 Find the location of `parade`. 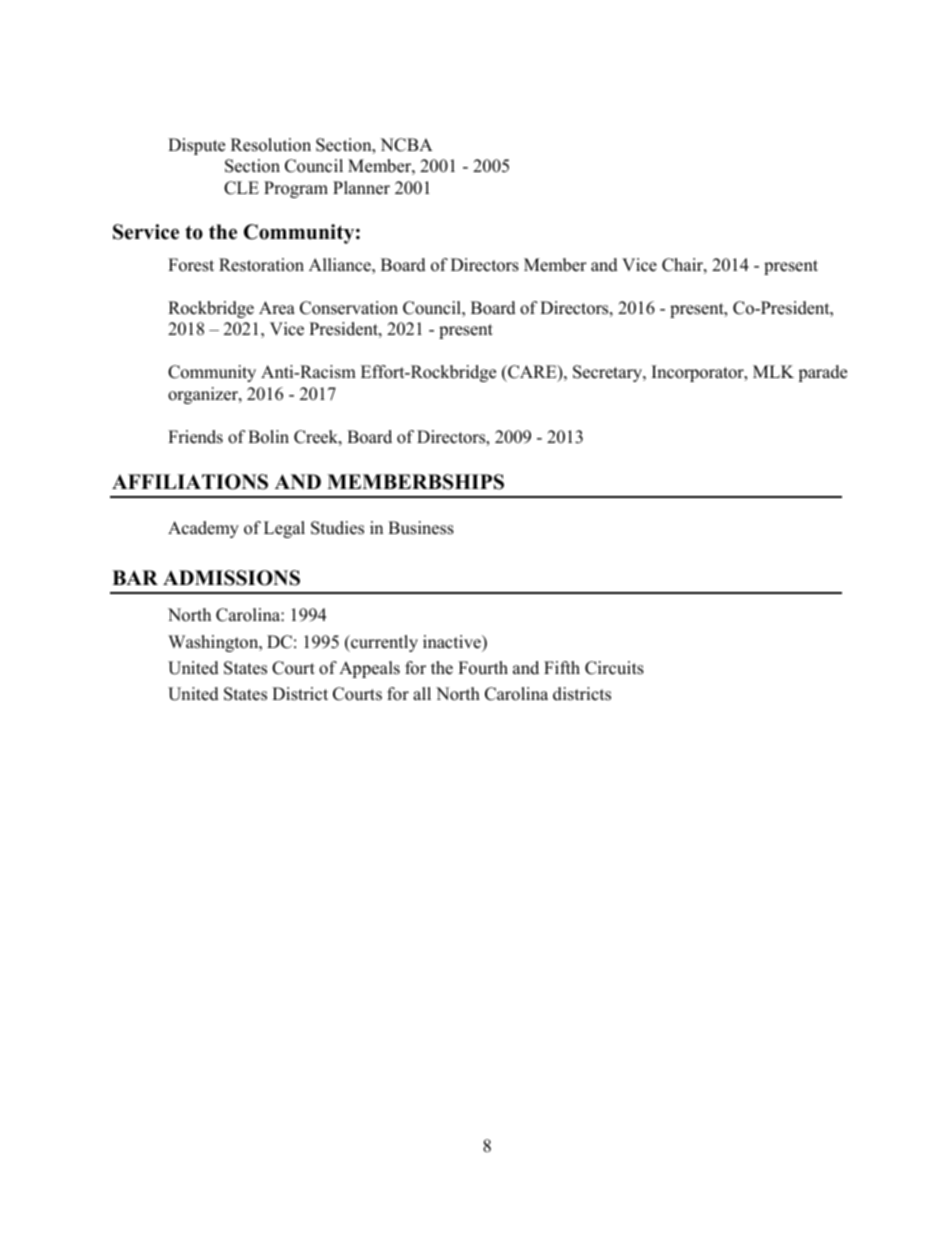

parade is located at coordinates (822, 373).
